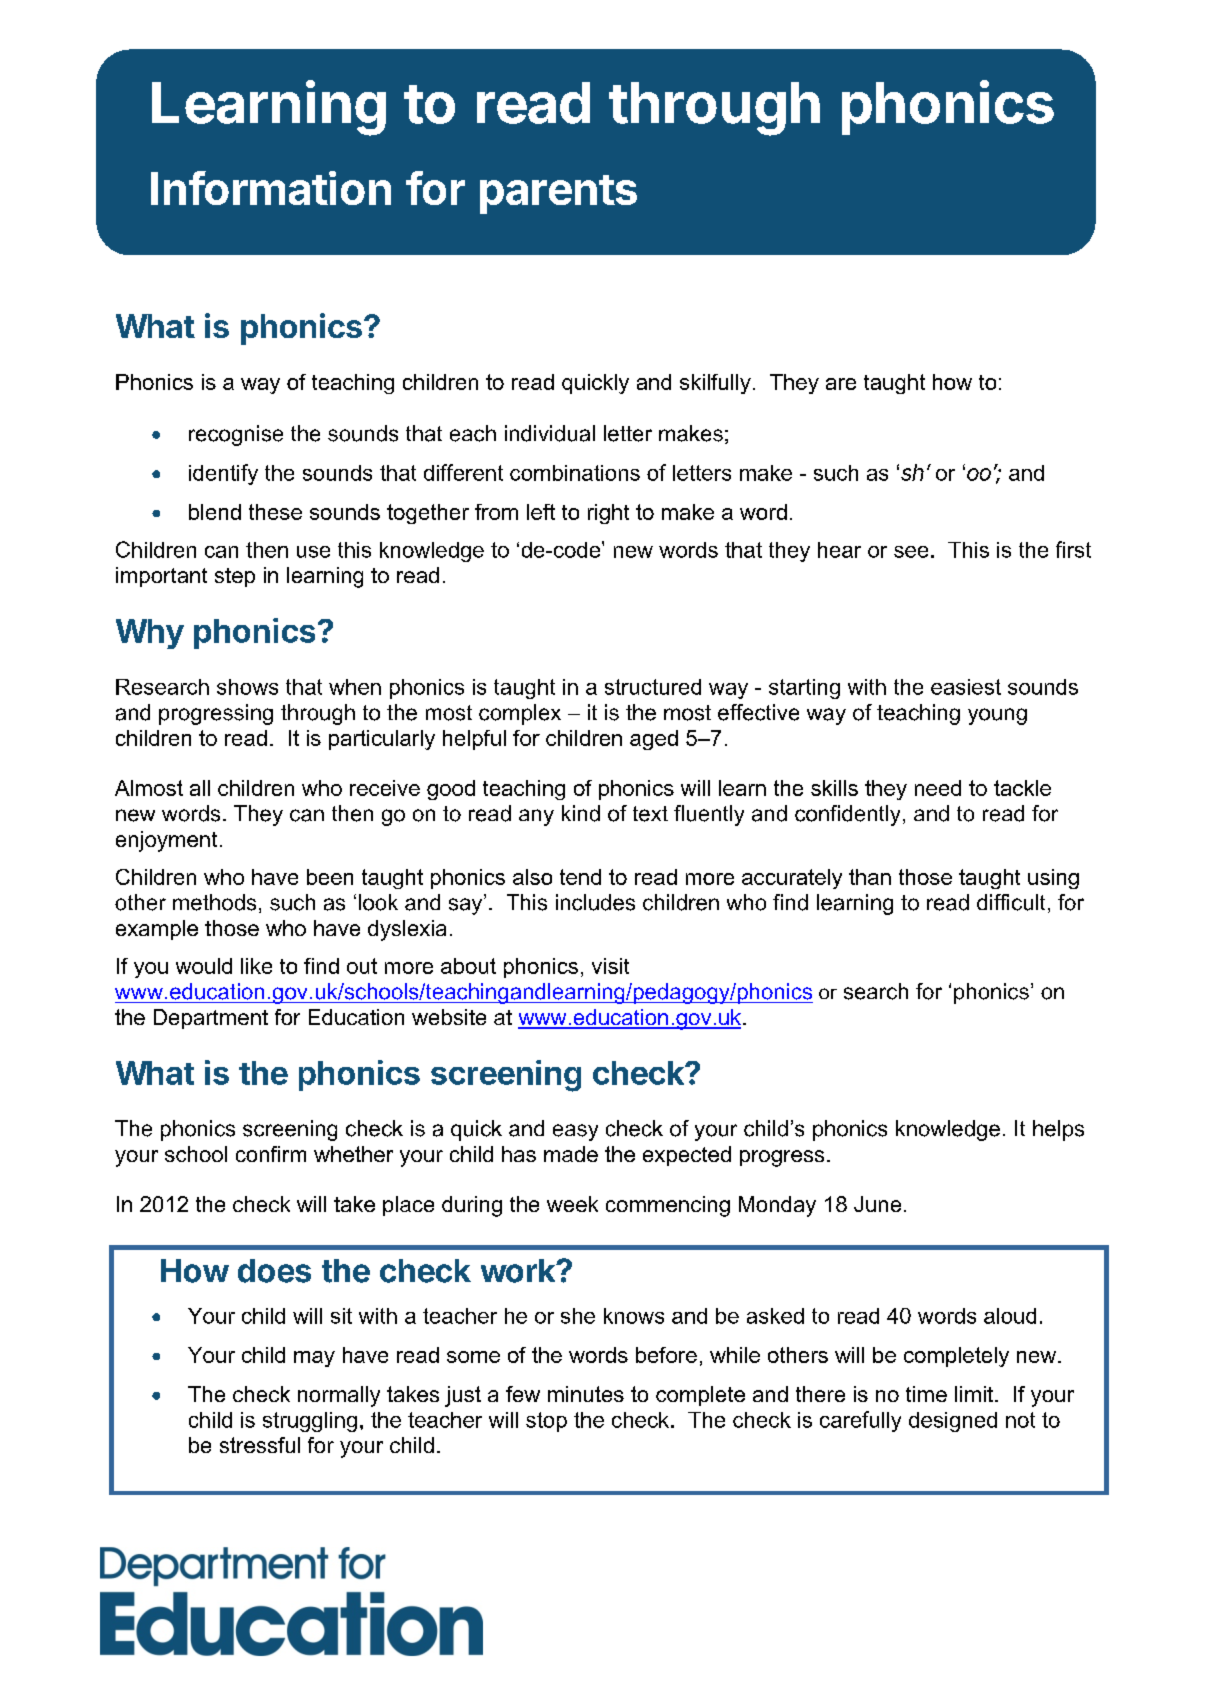 The height and width of the document is (1705, 1205). Describe the element at coordinates (271, 188) in the document. I see `Information` at that location.
